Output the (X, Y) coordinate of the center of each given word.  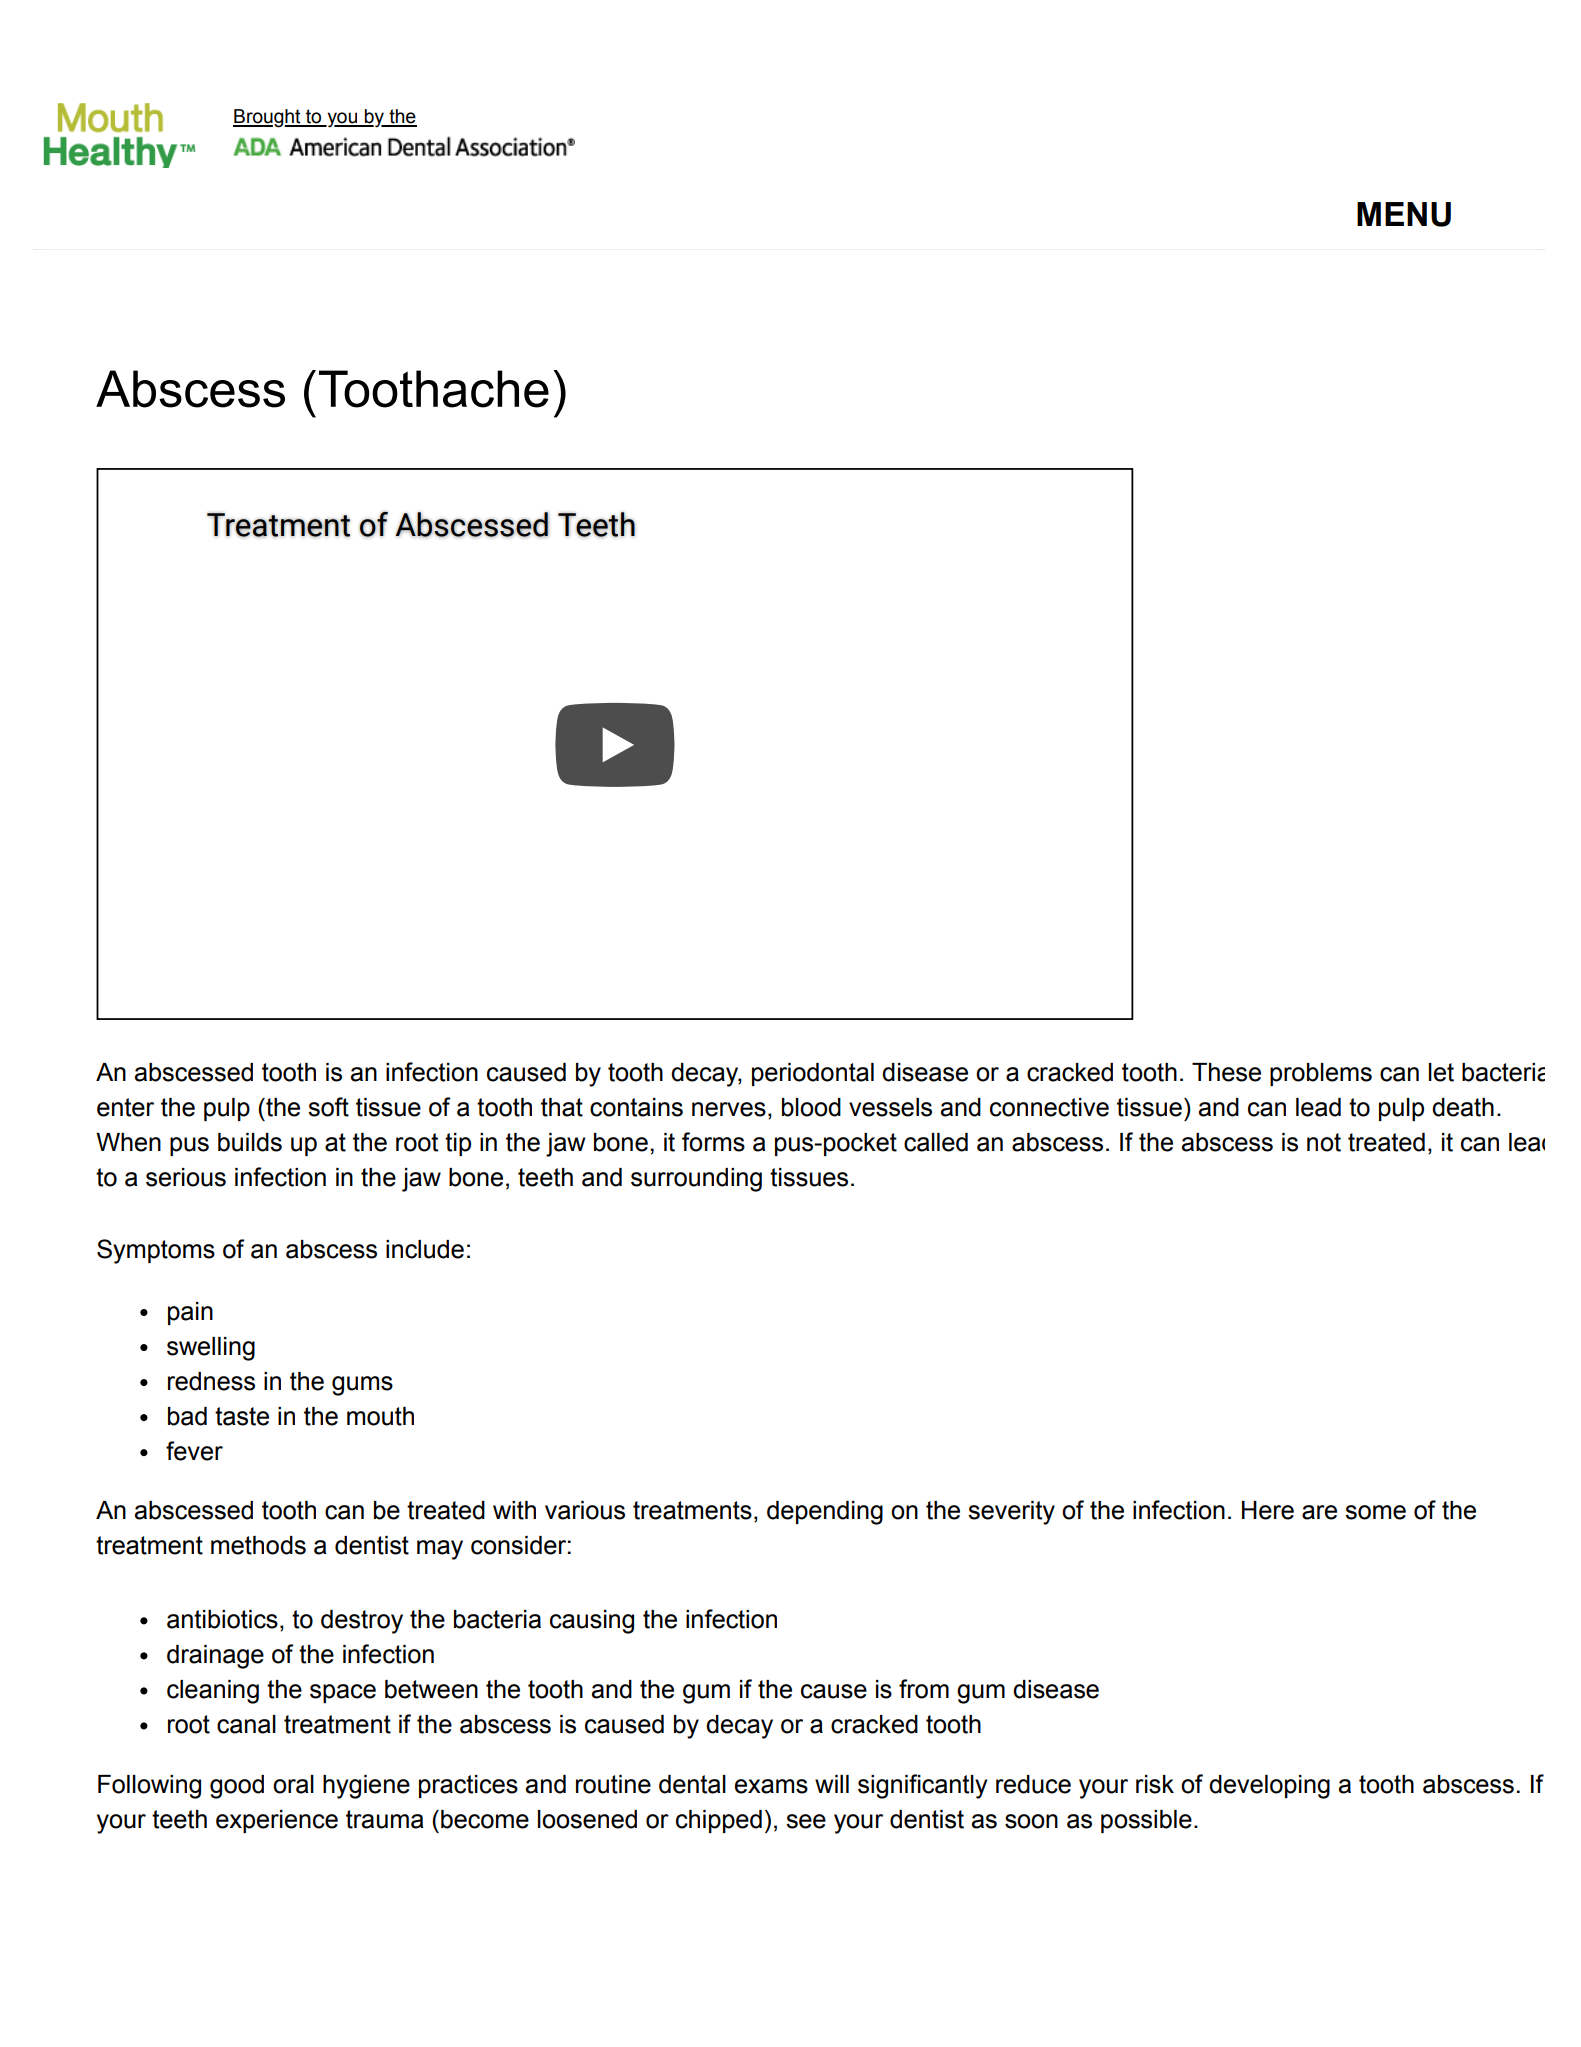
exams (771, 1786)
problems (1321, 1074)
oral (293, 1784)
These (1226, 1072)
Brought (268, 118)
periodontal (813, 1074)
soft (328, 1107)
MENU (1404, 214)
